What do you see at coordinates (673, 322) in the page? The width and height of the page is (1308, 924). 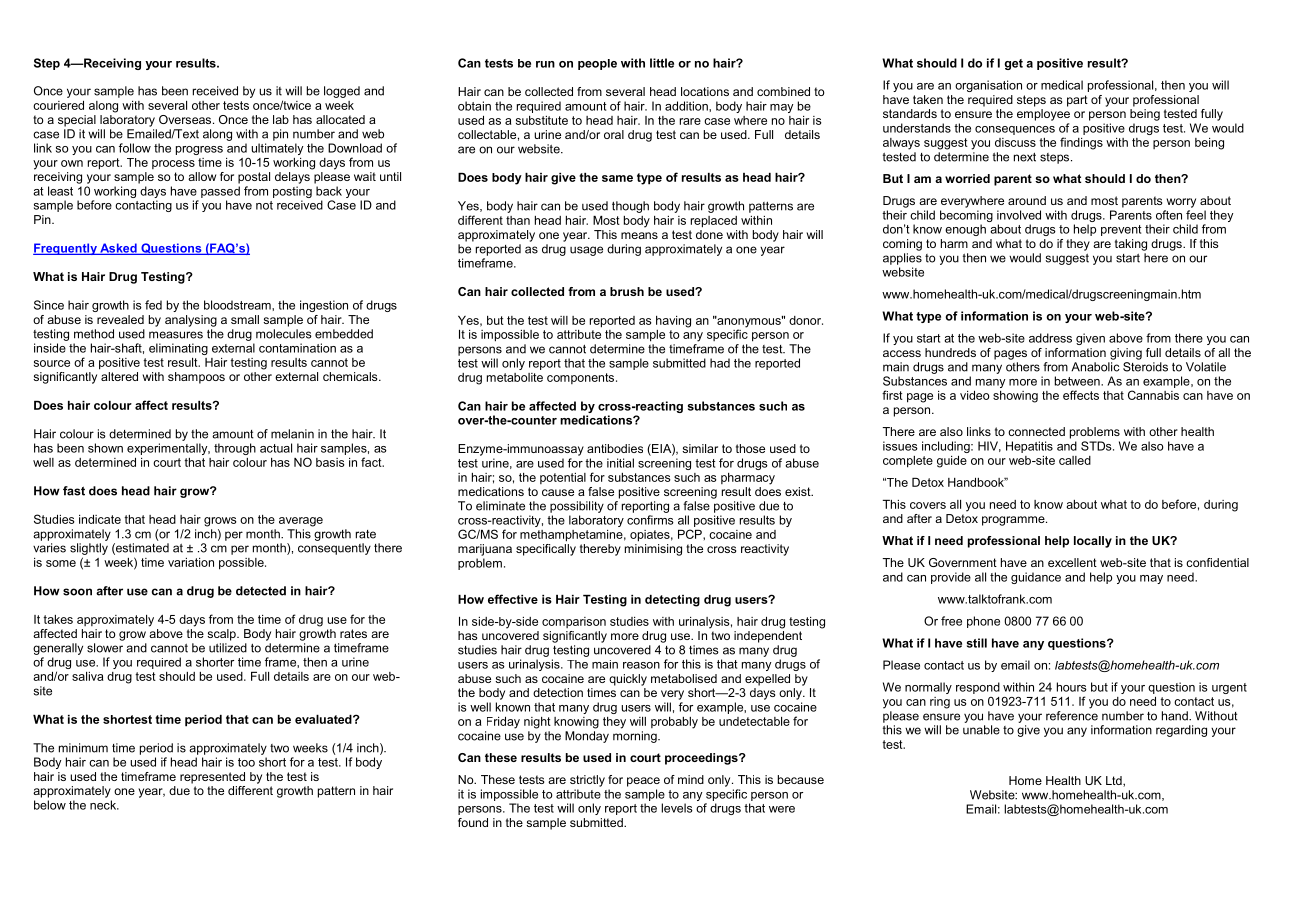 I see `having` at bounding box center [673, 322].
